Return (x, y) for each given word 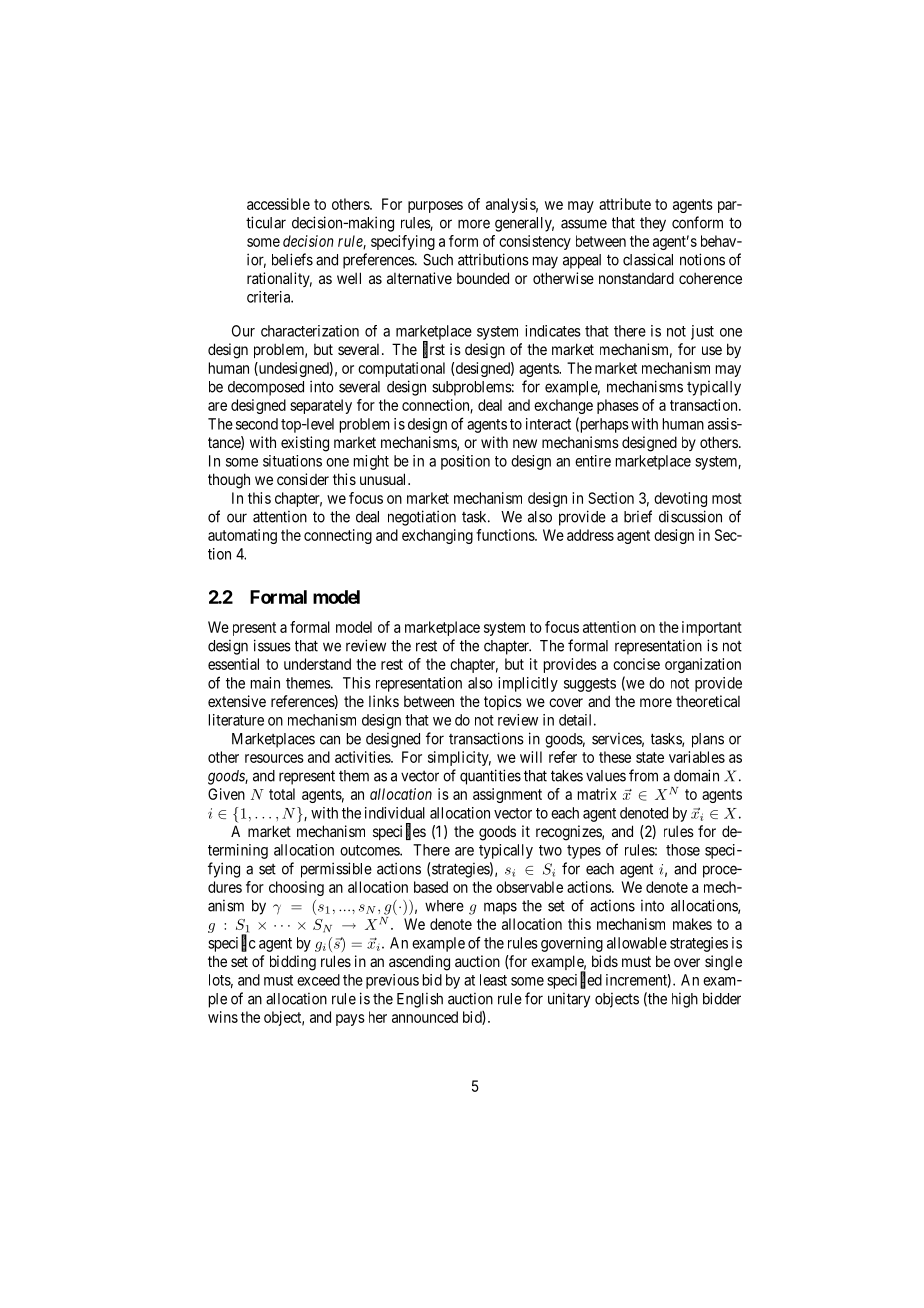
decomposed (266, 388)
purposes (435, 207)
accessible (278, 204)
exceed (318, 980)
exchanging (437, 536)
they (653, 224)
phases (618, 406)
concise (636, 664)
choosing (296, 888)
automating (242, 536)
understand (317, 664)
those (683, 850)
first (434, 350)
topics (503, 702)
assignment (507, 795)
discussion (690, 516)
